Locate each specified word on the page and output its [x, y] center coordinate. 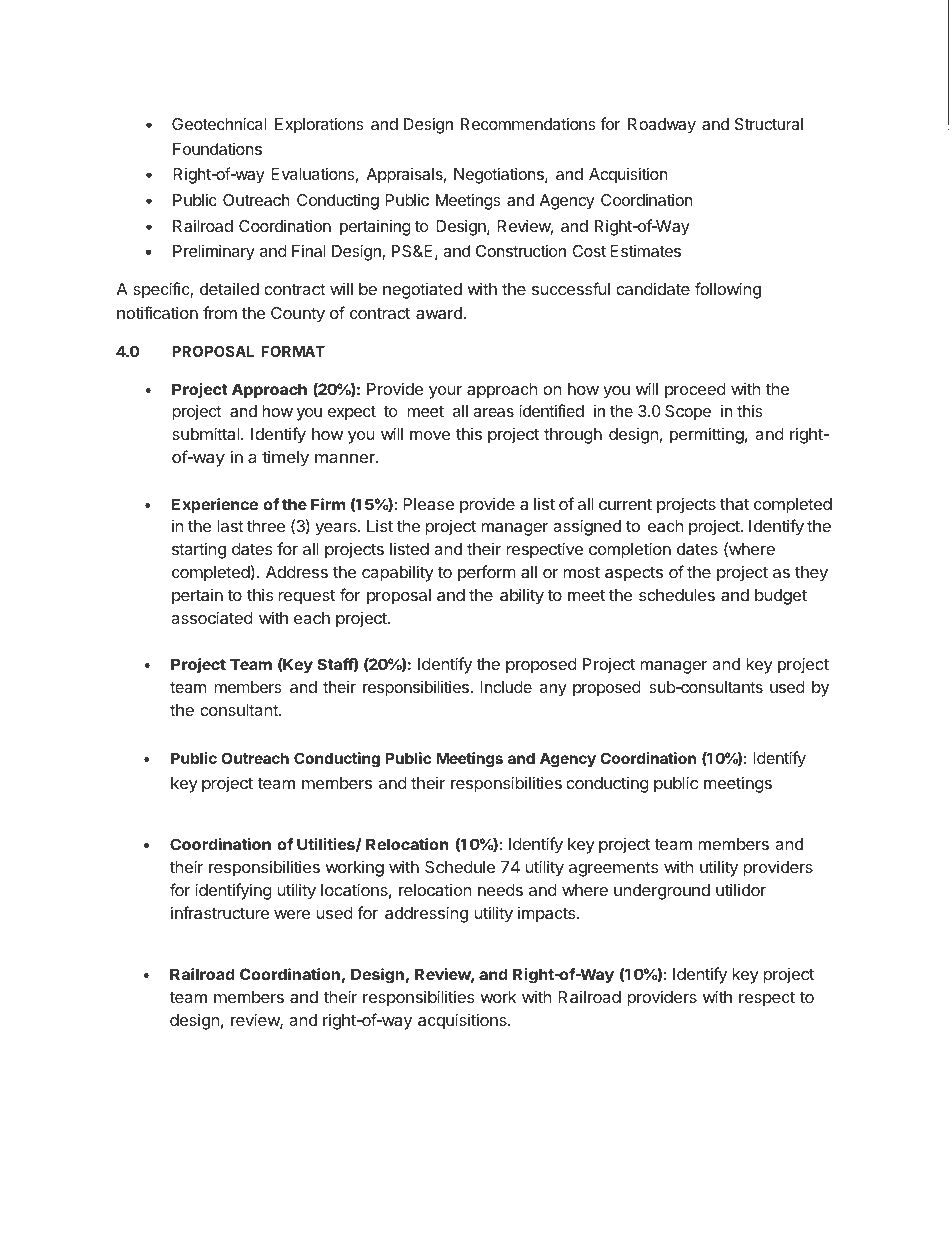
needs [500, 890]
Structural [769, 124]
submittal [207, 433]
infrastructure [220, 912]
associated [212, 617]
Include [506, 687]
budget [781, 597]
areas [493, 412]
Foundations [217, 149]
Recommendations [528, 123]
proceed [695, 391]
